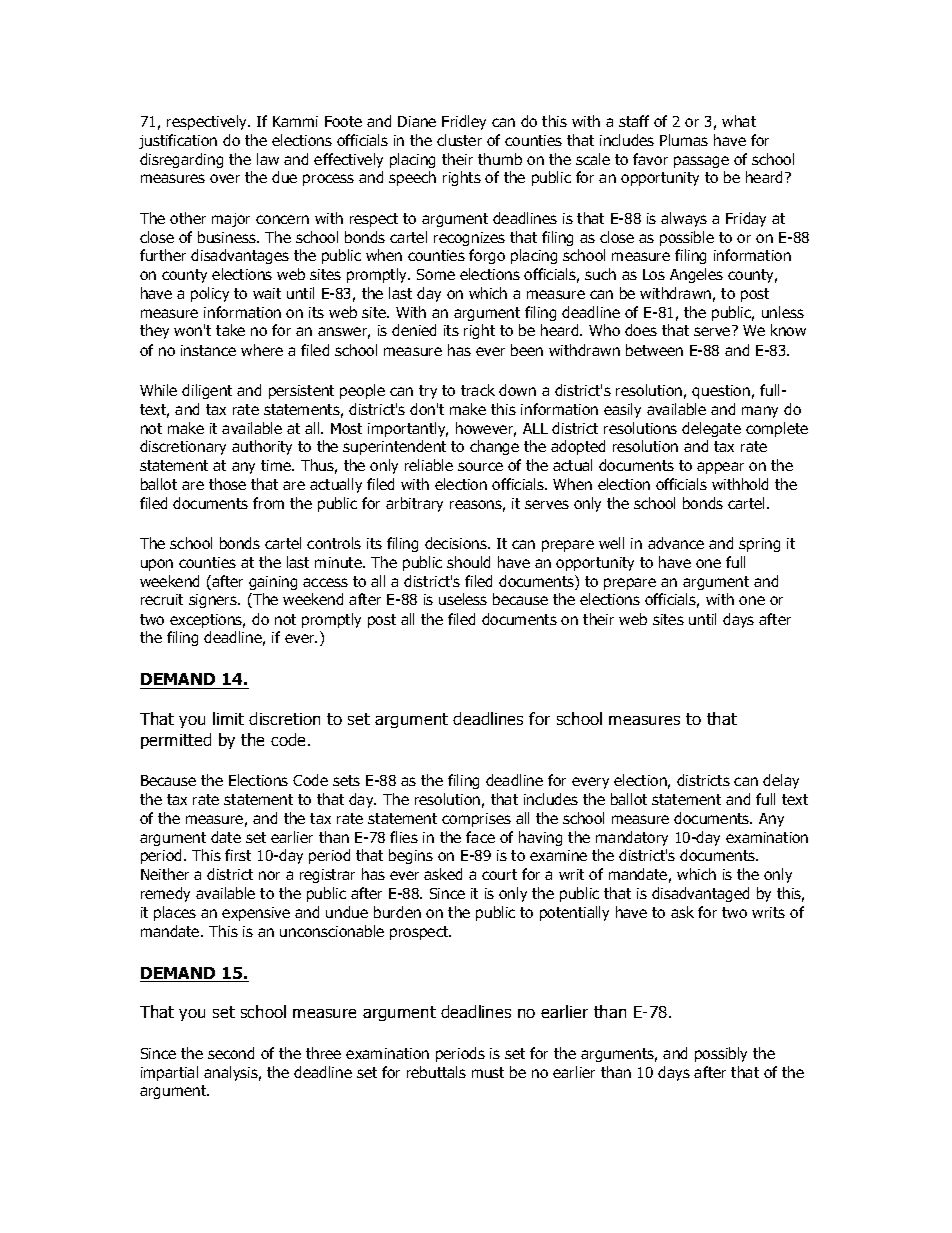 The image size is (952, 1233). Describe the element at coordinates (231, 1053) in the page. I see `second` at that location.
